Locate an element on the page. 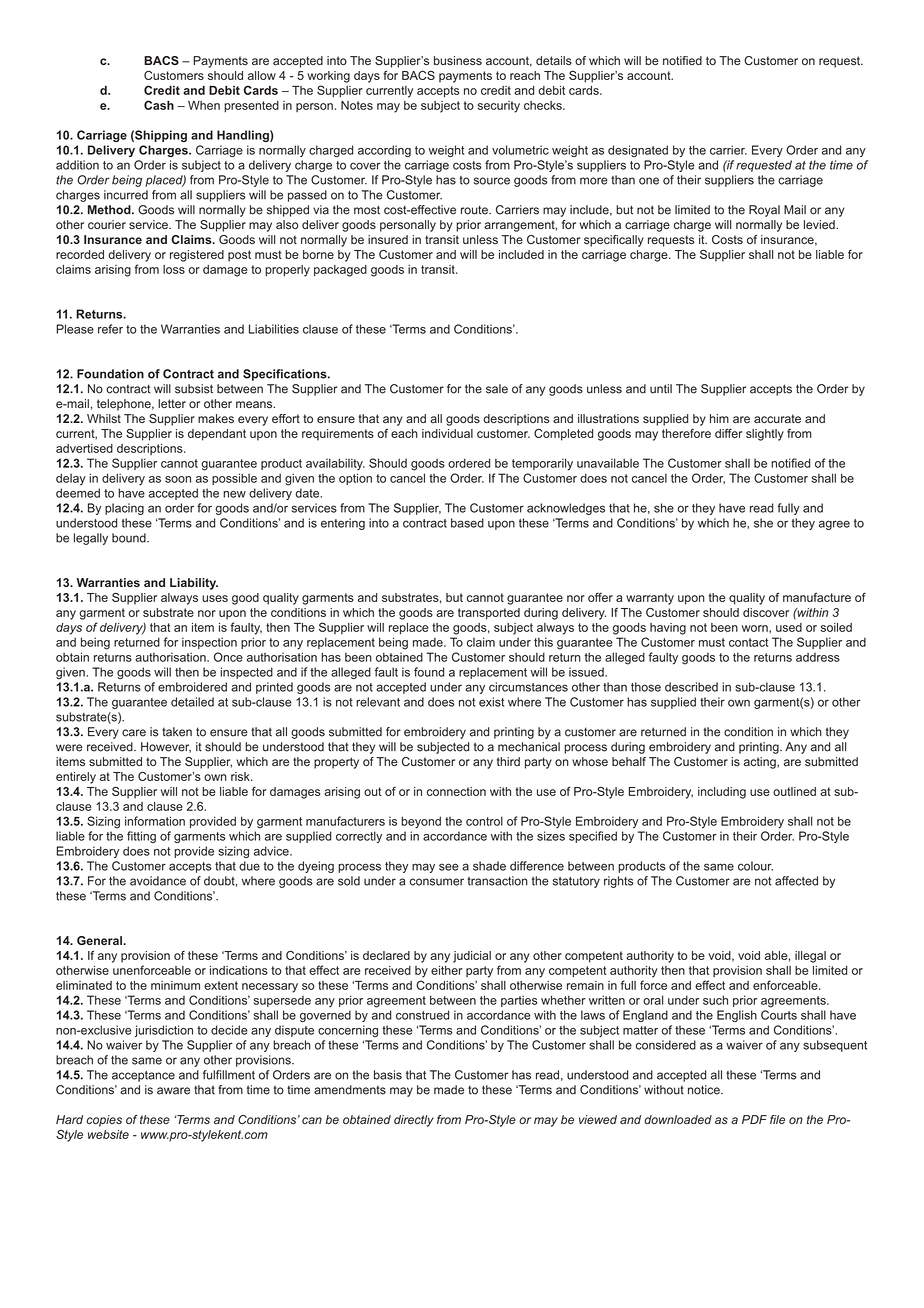  aware is located at coordinates (173, 1091).
